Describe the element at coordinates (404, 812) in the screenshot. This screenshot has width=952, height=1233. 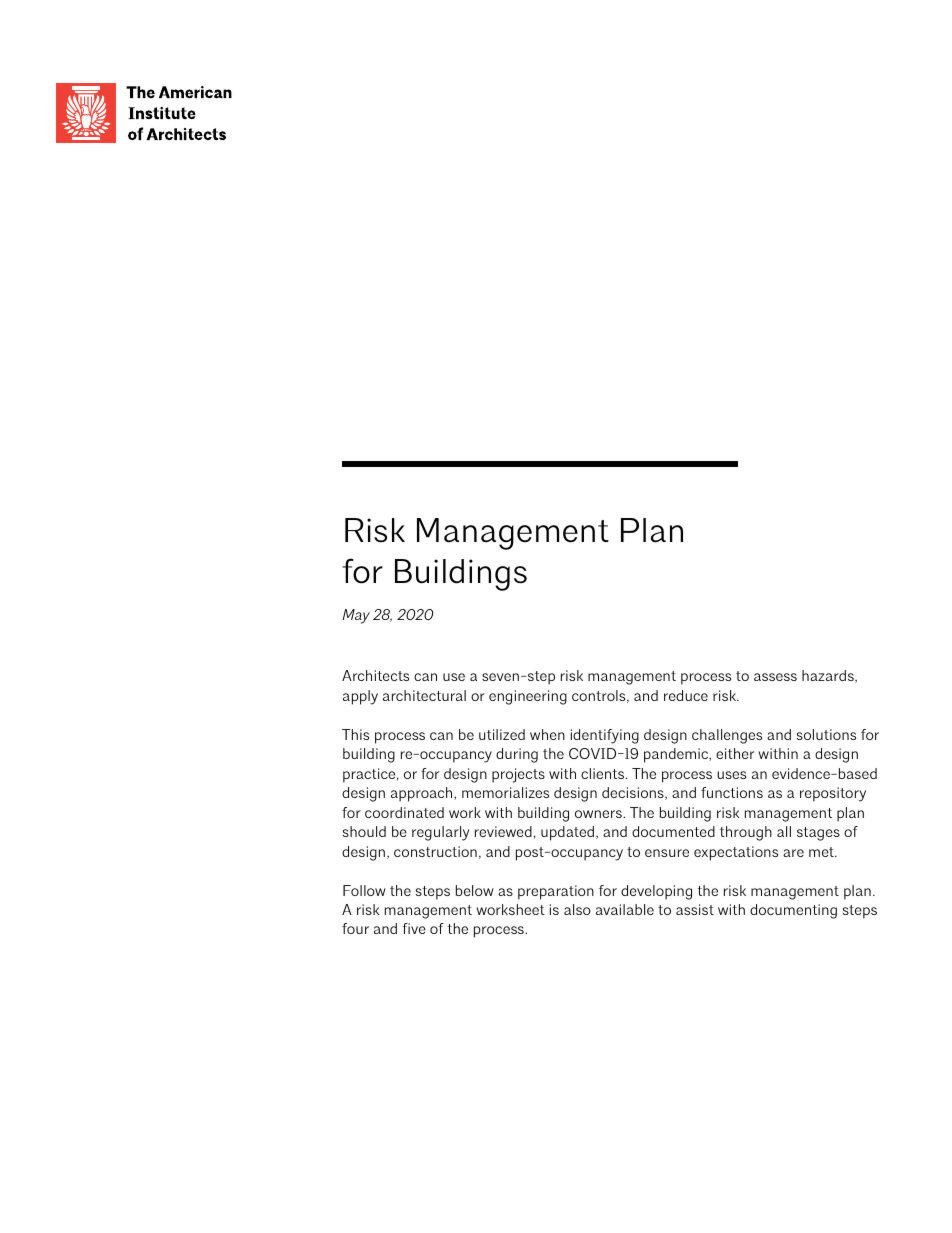
I see `coordinated` at that location.
